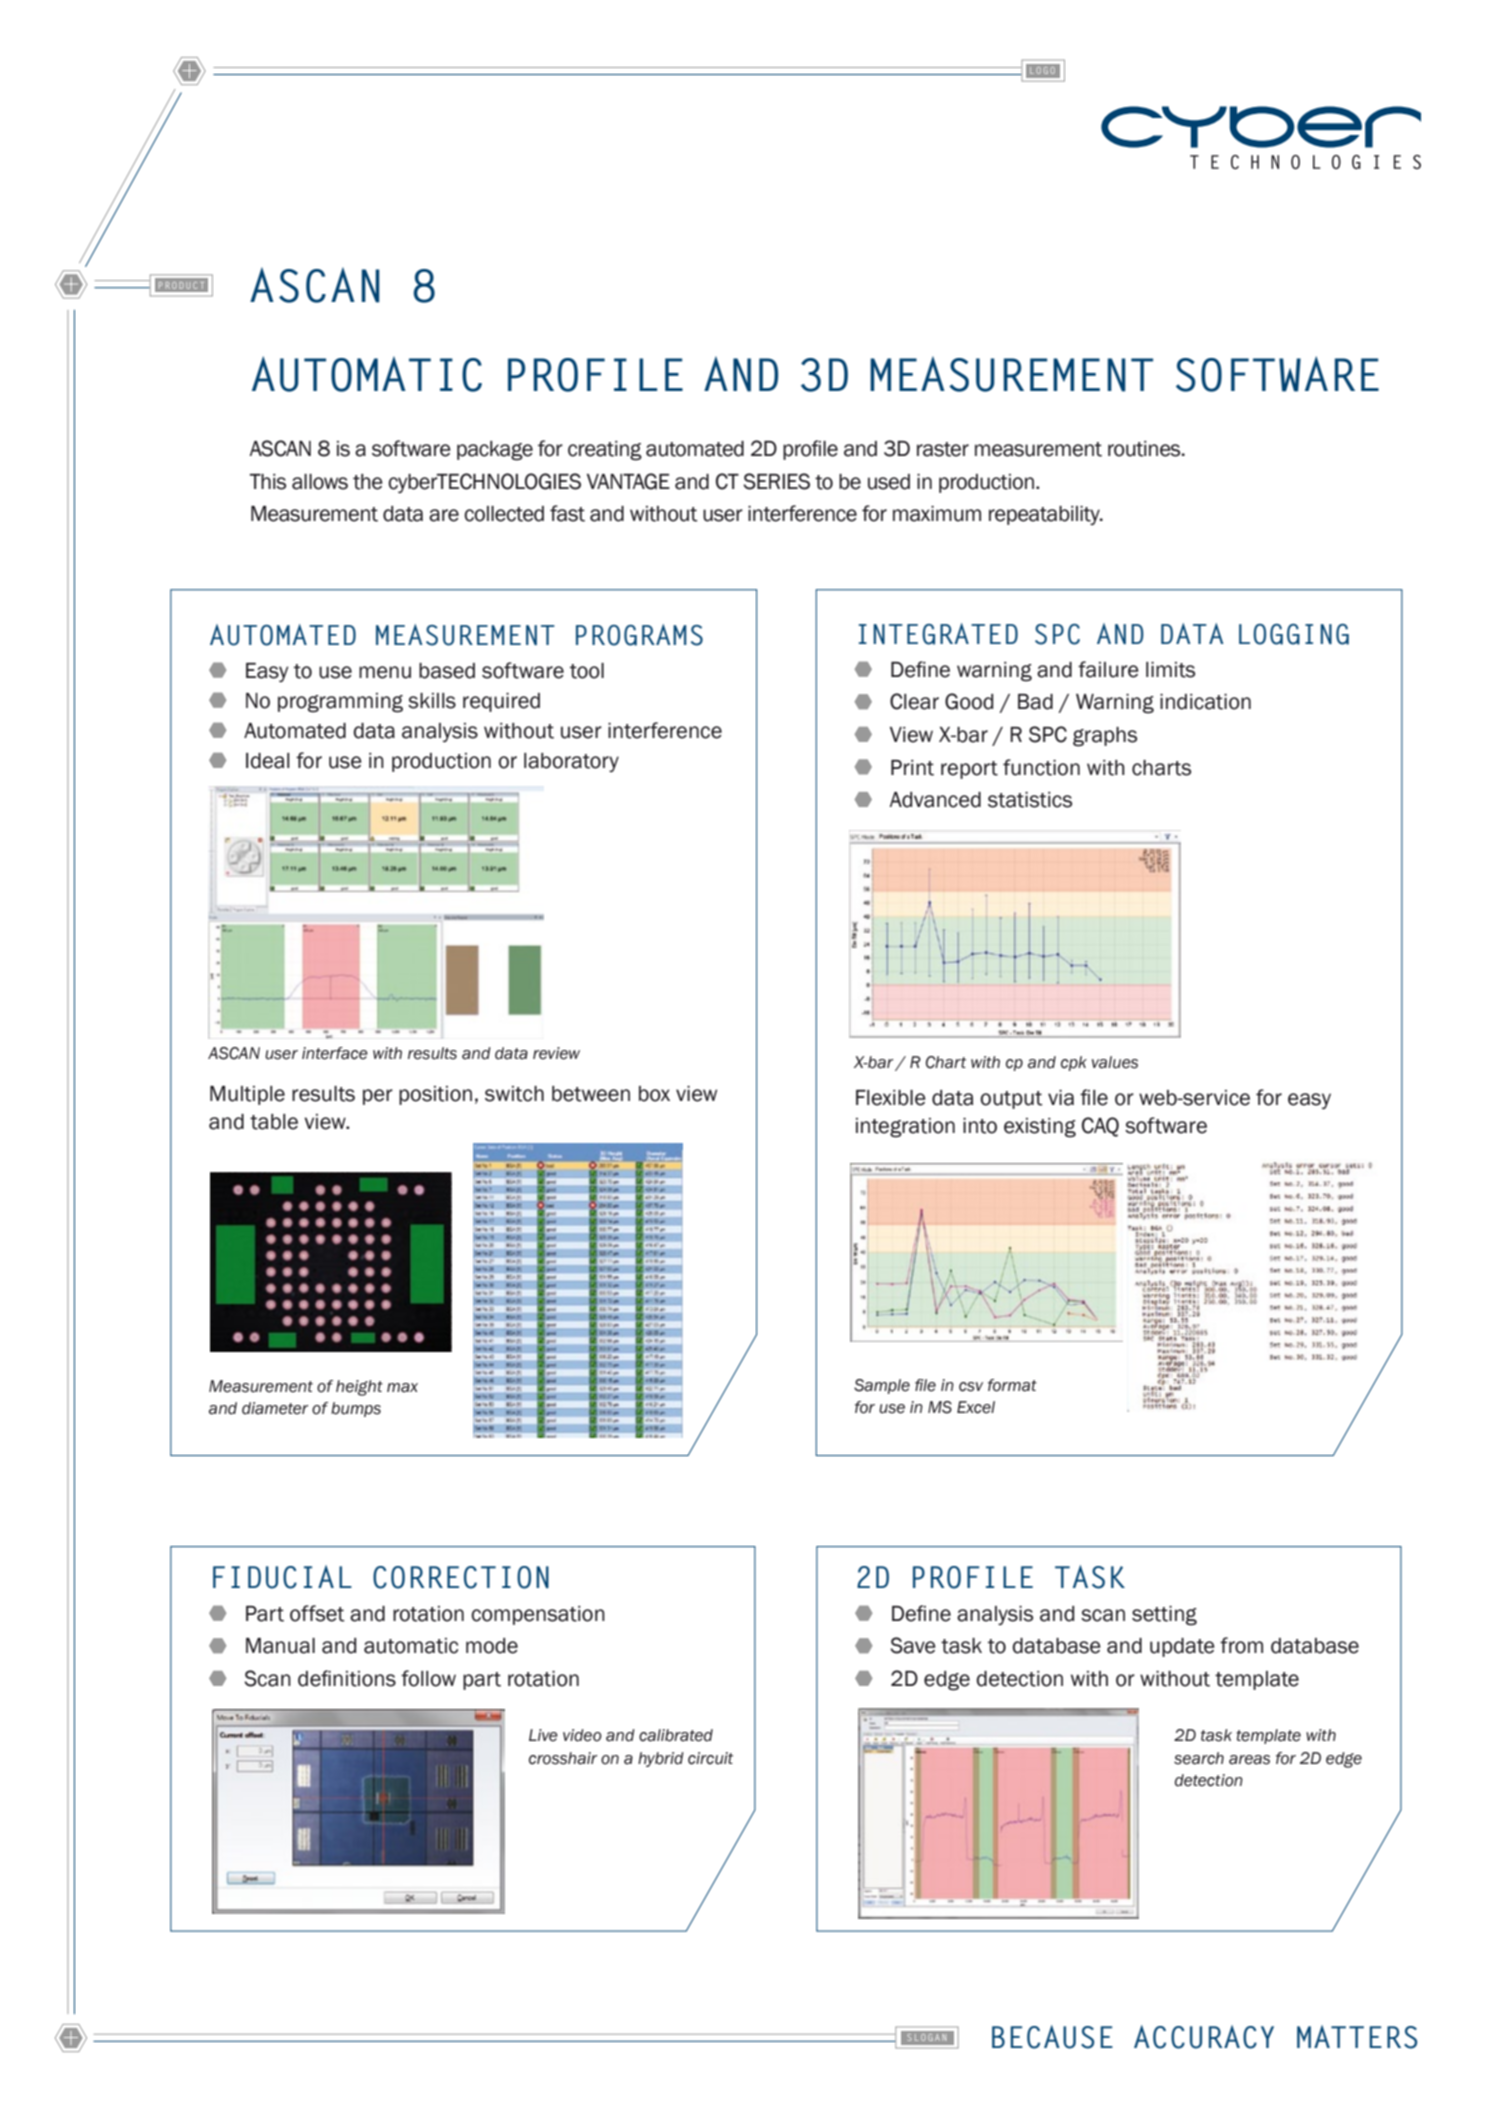 The width and height of the screenshot is (1491, 2109). What do you see at coordinates (776, 481) in the screenshot?
I see `SERIES` at bounding box center [776, 481].
